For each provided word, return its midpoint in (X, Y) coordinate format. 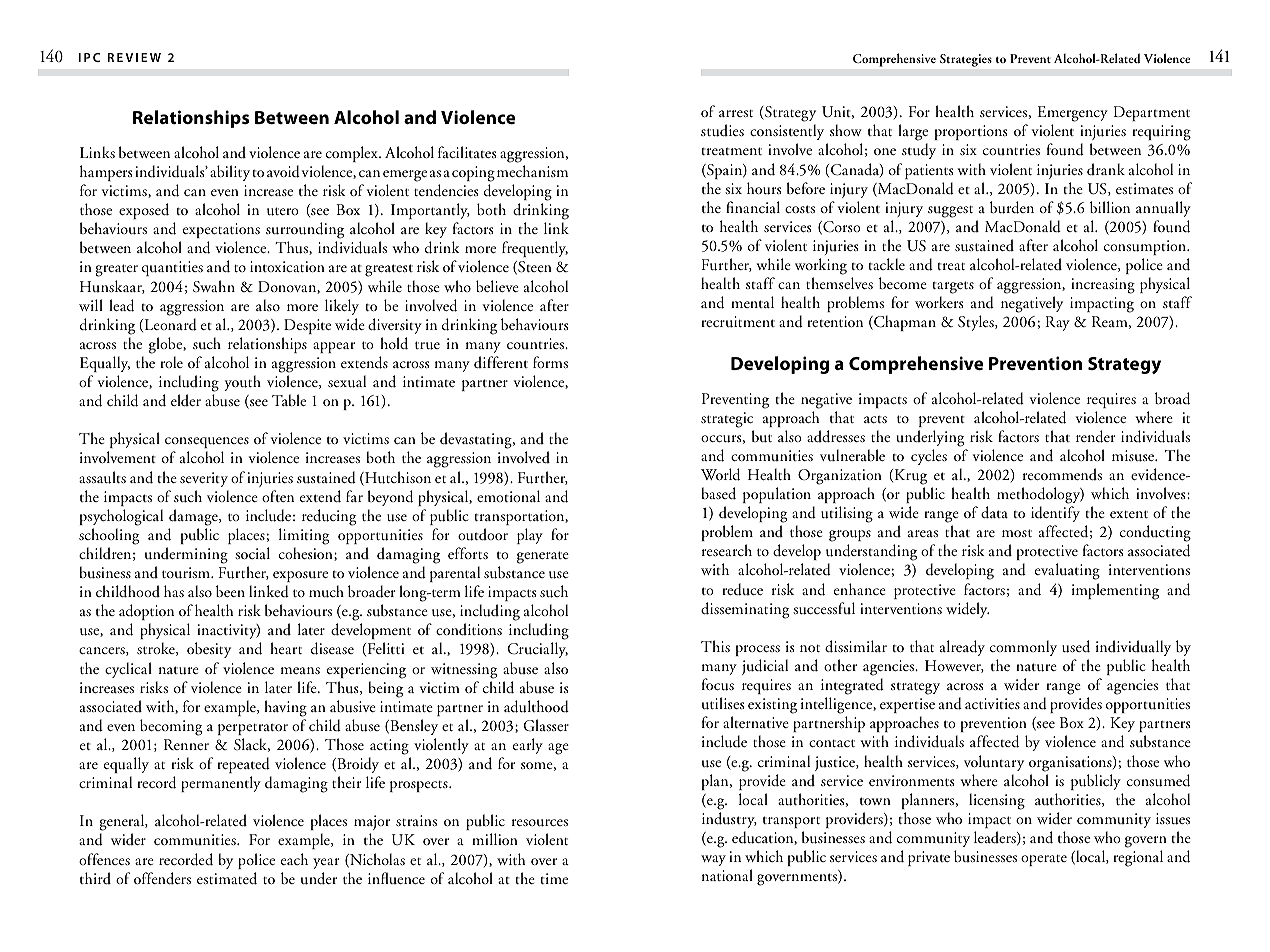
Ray (1057, 323)
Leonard (169, 325)
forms (550, 362)
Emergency (1073, 115)
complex (353, 154)
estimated (227, 878)
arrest (736, 113)
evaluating (1067, 571)
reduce (742, 589)
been (230, 591)
